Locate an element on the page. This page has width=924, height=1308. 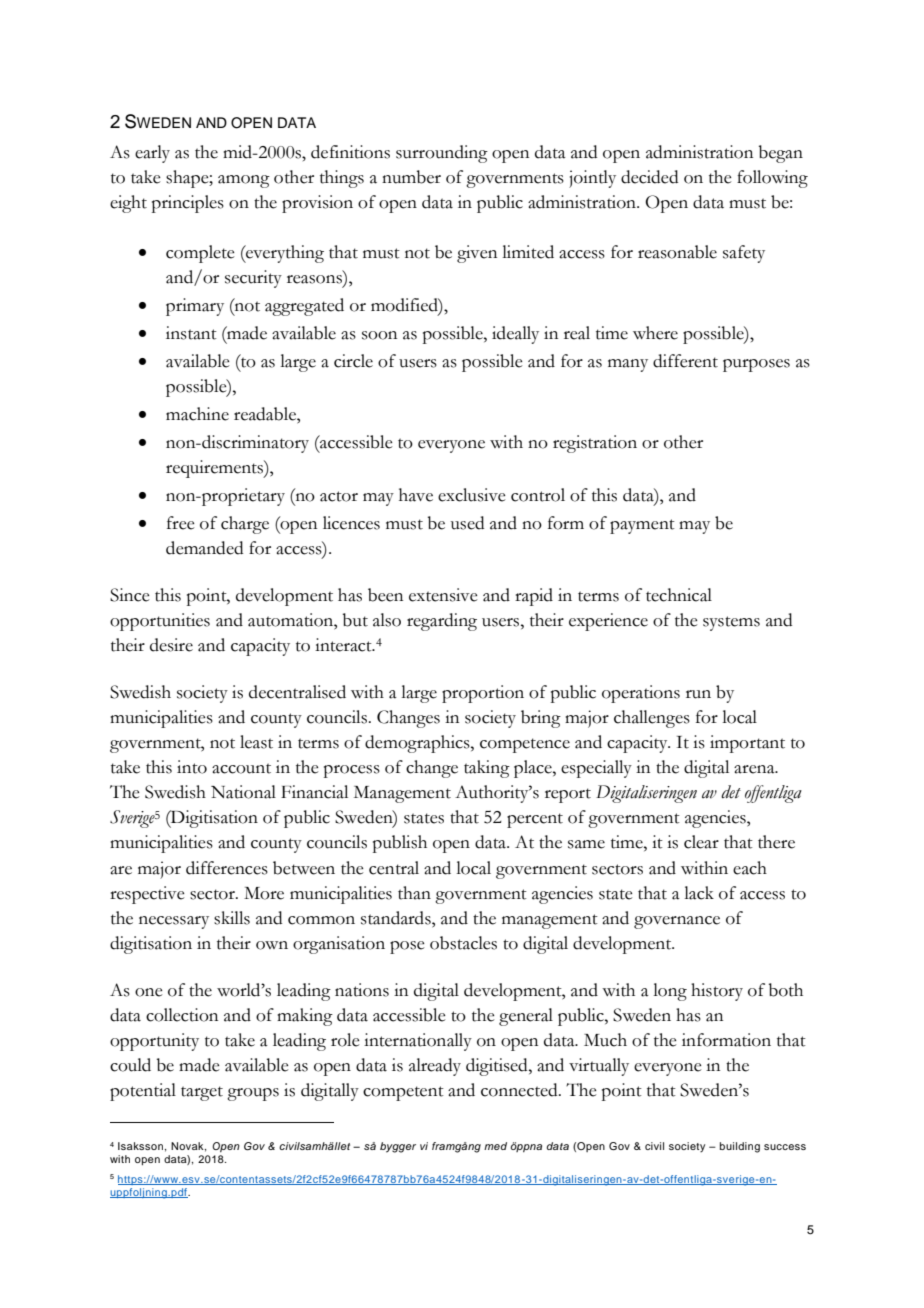
exclusive is located at coordinates (472, 495).
